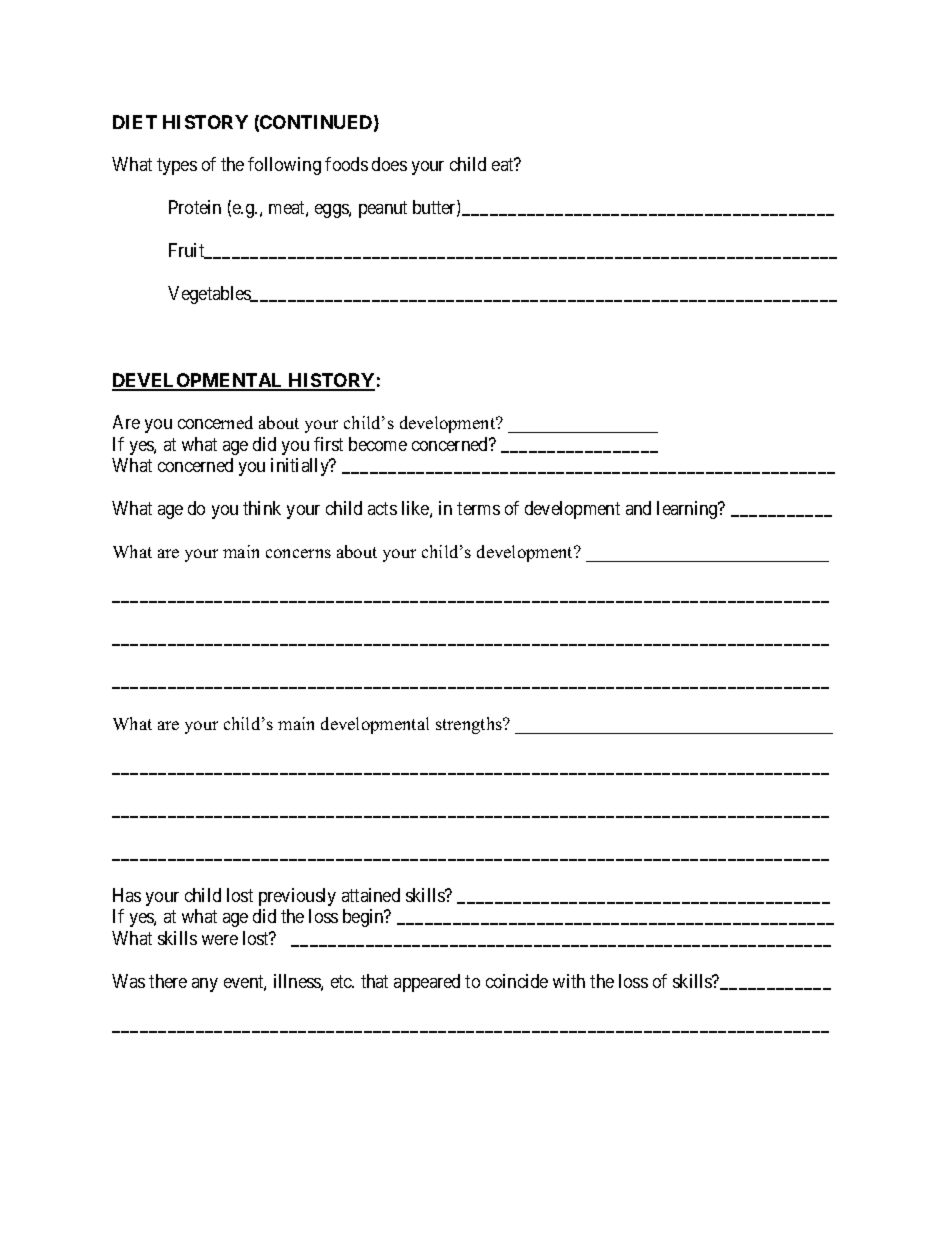 The image size is (952, 1233). Describe the element at coordinates (427, 983) in the page. I see `appeared` at that location.
